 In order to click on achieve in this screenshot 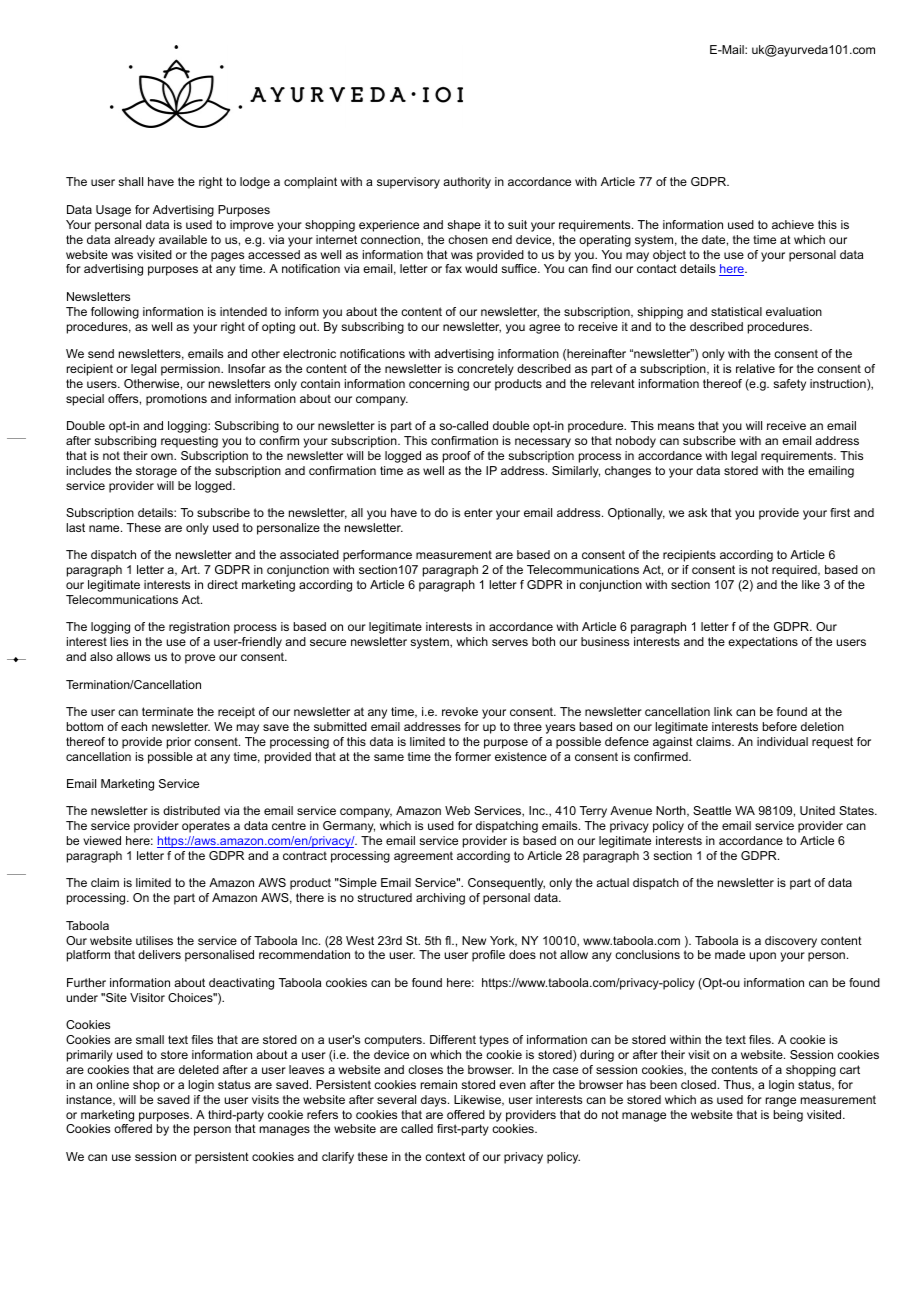, I will do `click(793, 224)`.
